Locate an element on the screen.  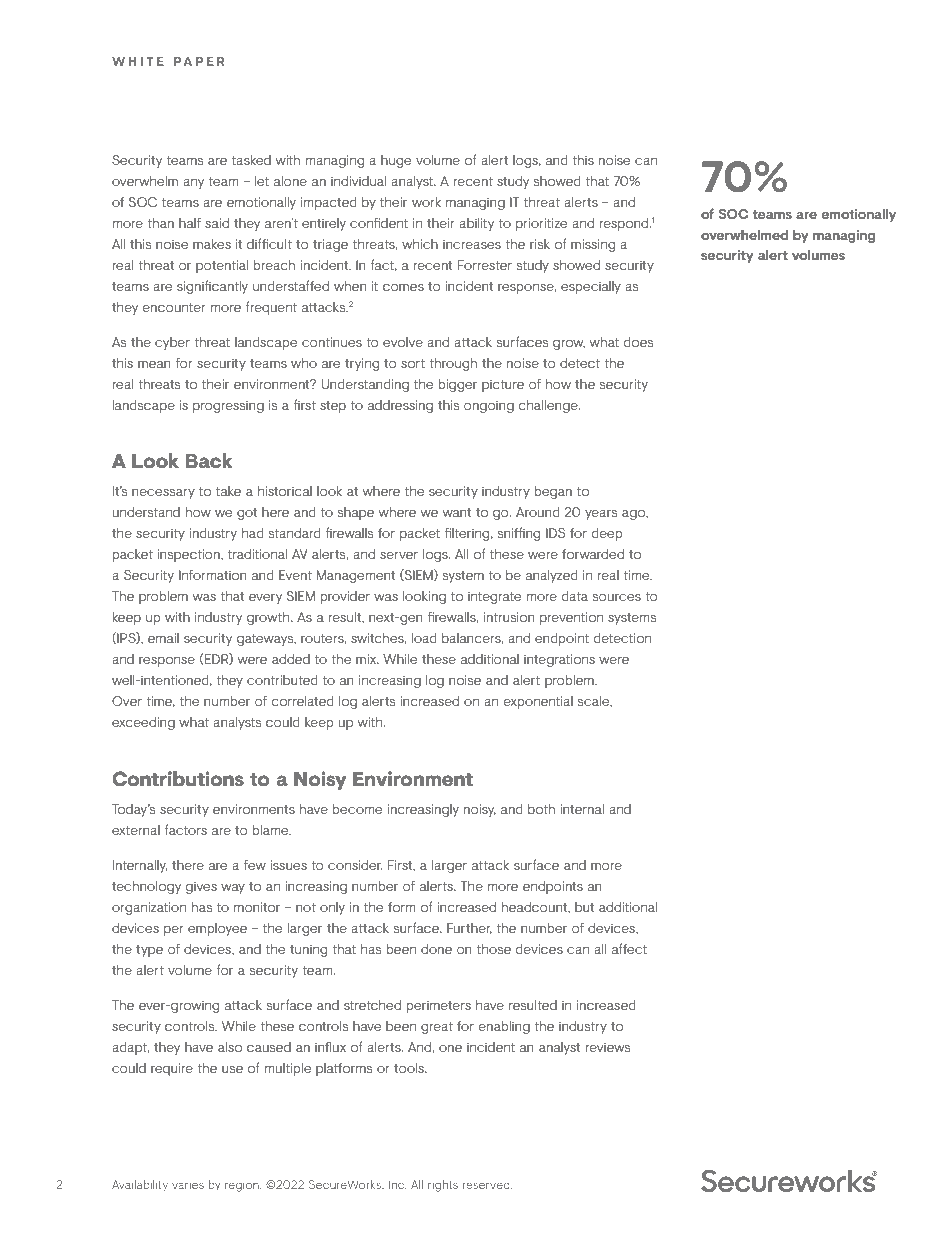
any is located at coordinates (193, 184).
